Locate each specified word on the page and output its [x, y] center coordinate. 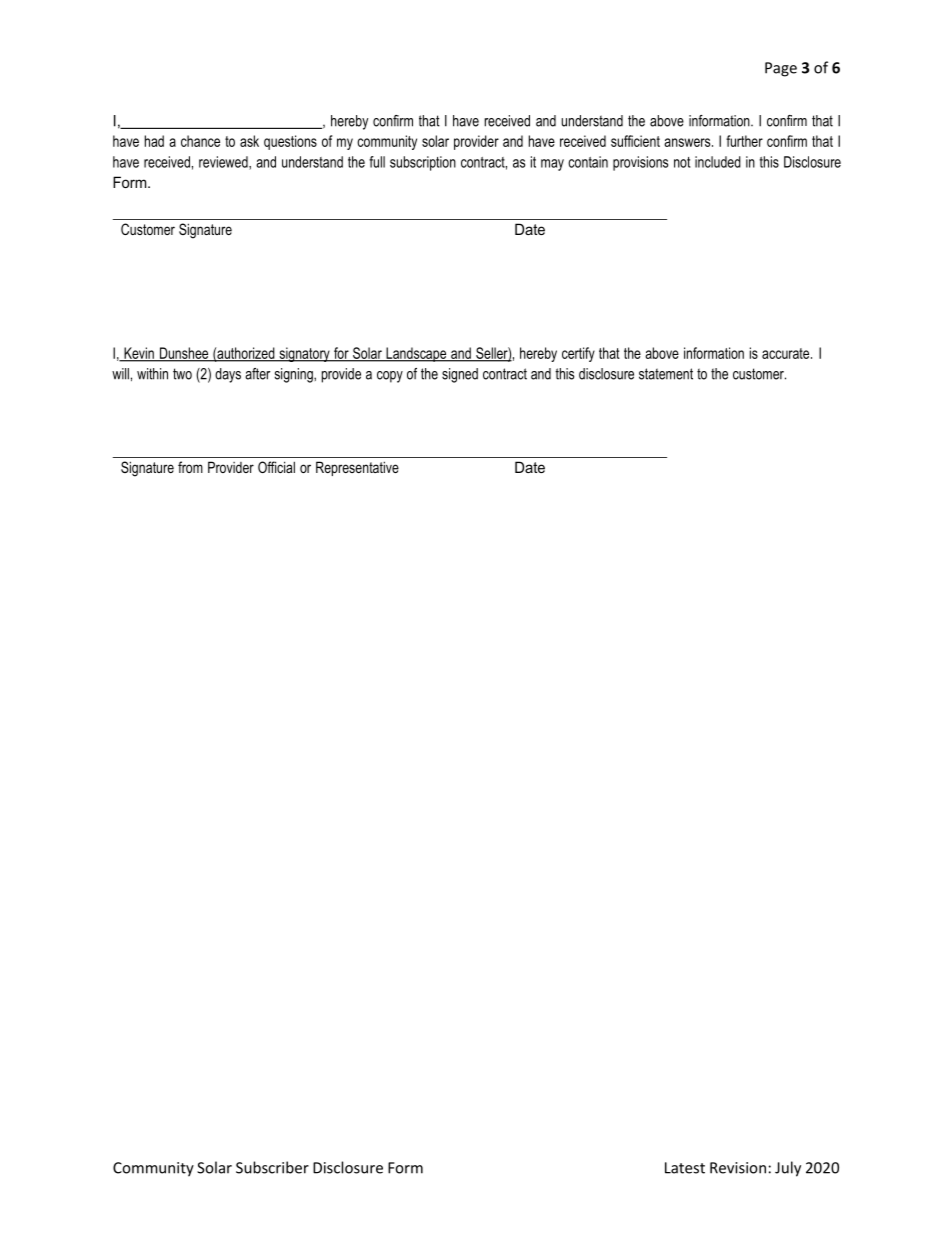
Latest [685, 1168]
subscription [423, 163]
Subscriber [272, 1167]
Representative [357, 468]
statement [666, 374]
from [190, 467]
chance [200, 141]
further [744, 141]
